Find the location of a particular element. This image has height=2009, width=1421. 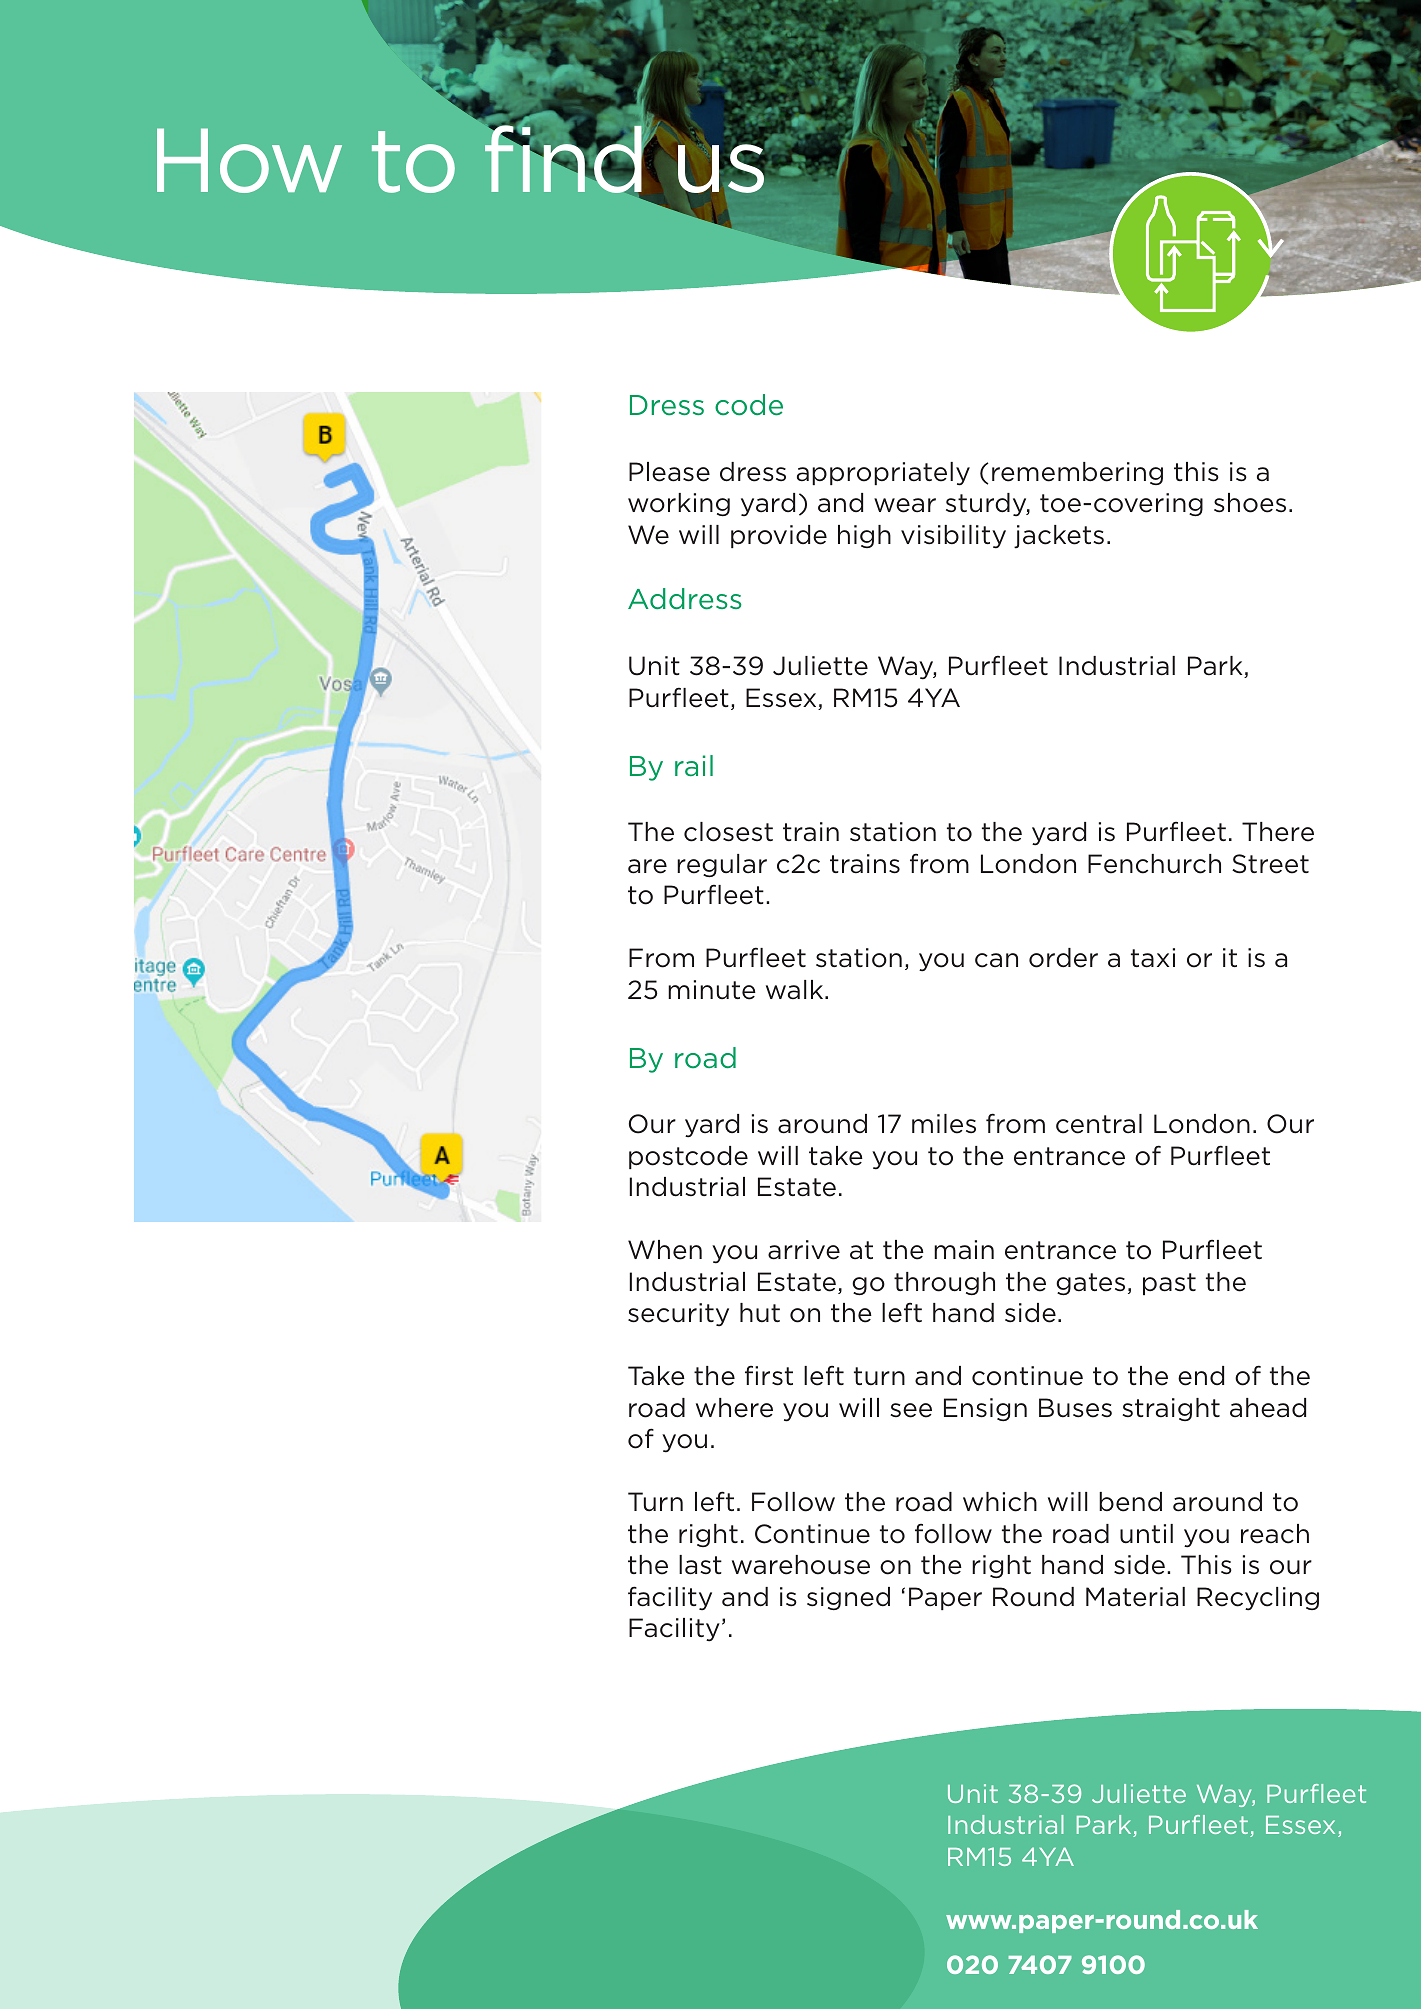

How is located at coordinates (249, 160).
